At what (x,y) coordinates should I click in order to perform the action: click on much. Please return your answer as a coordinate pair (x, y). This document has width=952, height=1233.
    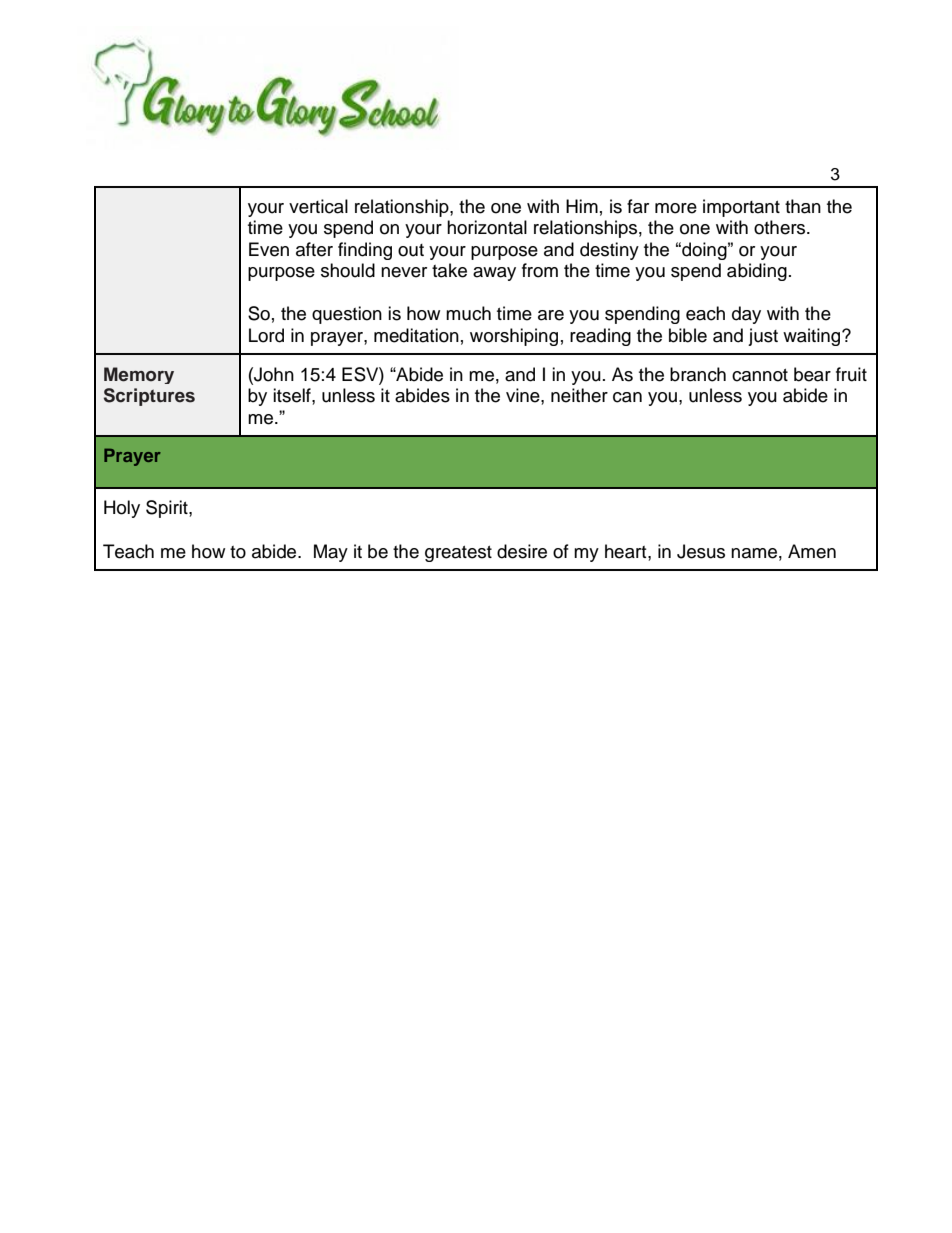
    Looking at the image, I should click on (468, 313).
